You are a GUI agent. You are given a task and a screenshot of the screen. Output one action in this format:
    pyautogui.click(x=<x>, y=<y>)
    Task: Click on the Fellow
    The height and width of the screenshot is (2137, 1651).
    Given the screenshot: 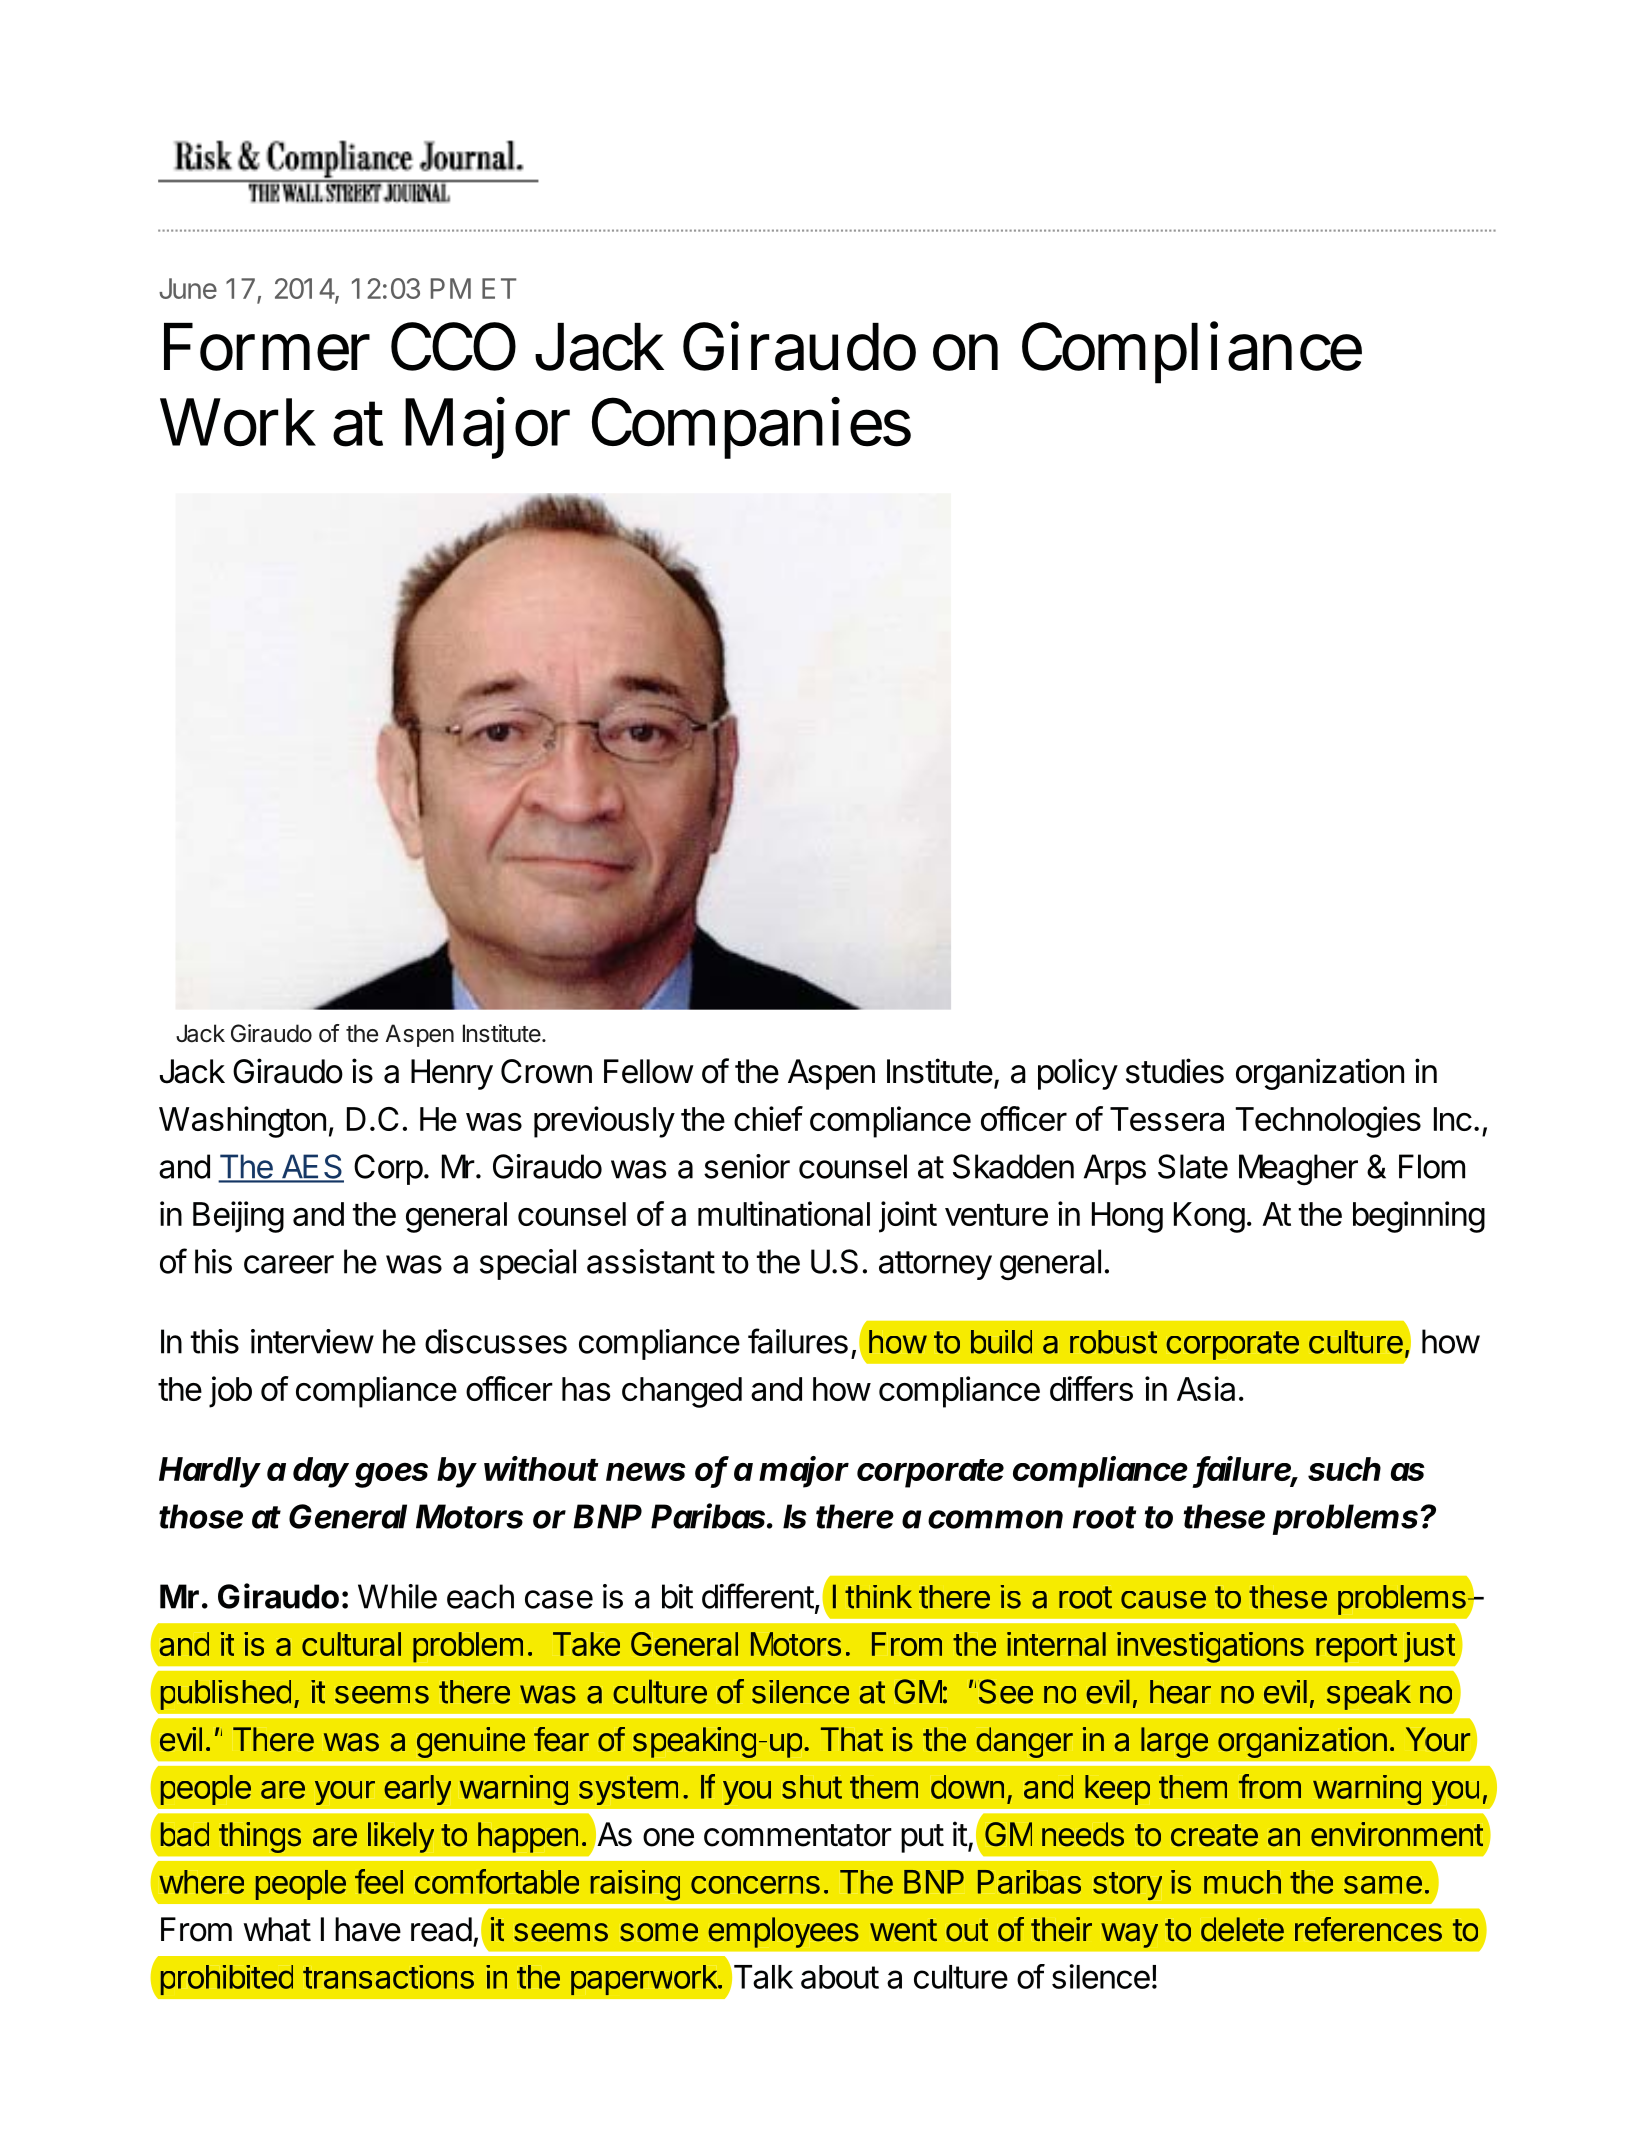 What is the action you would take?
    pyautogui.click(x=649, y=1071)
